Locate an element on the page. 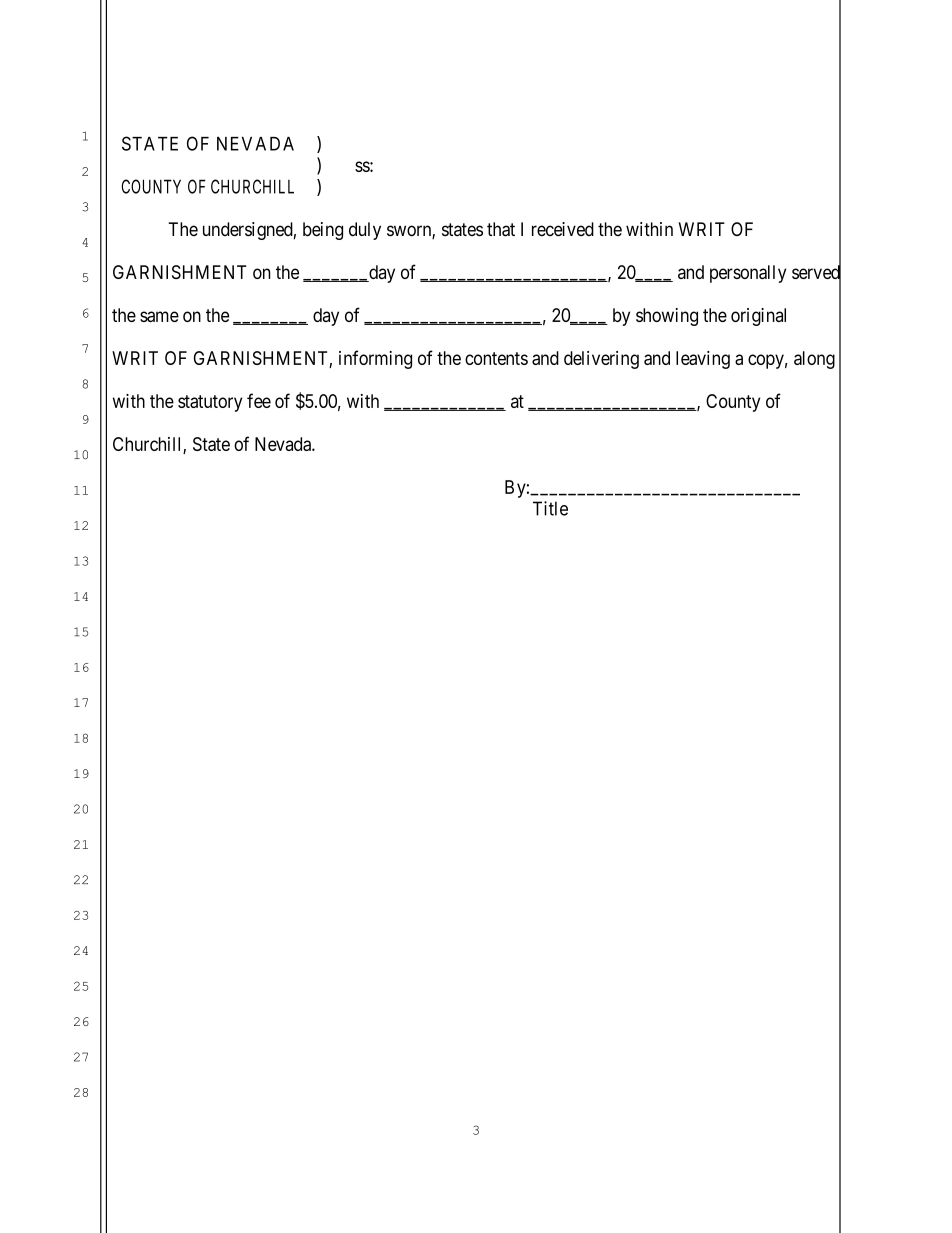 This image has width=952, height=1233. Title is located at coordinates (550, 508).
